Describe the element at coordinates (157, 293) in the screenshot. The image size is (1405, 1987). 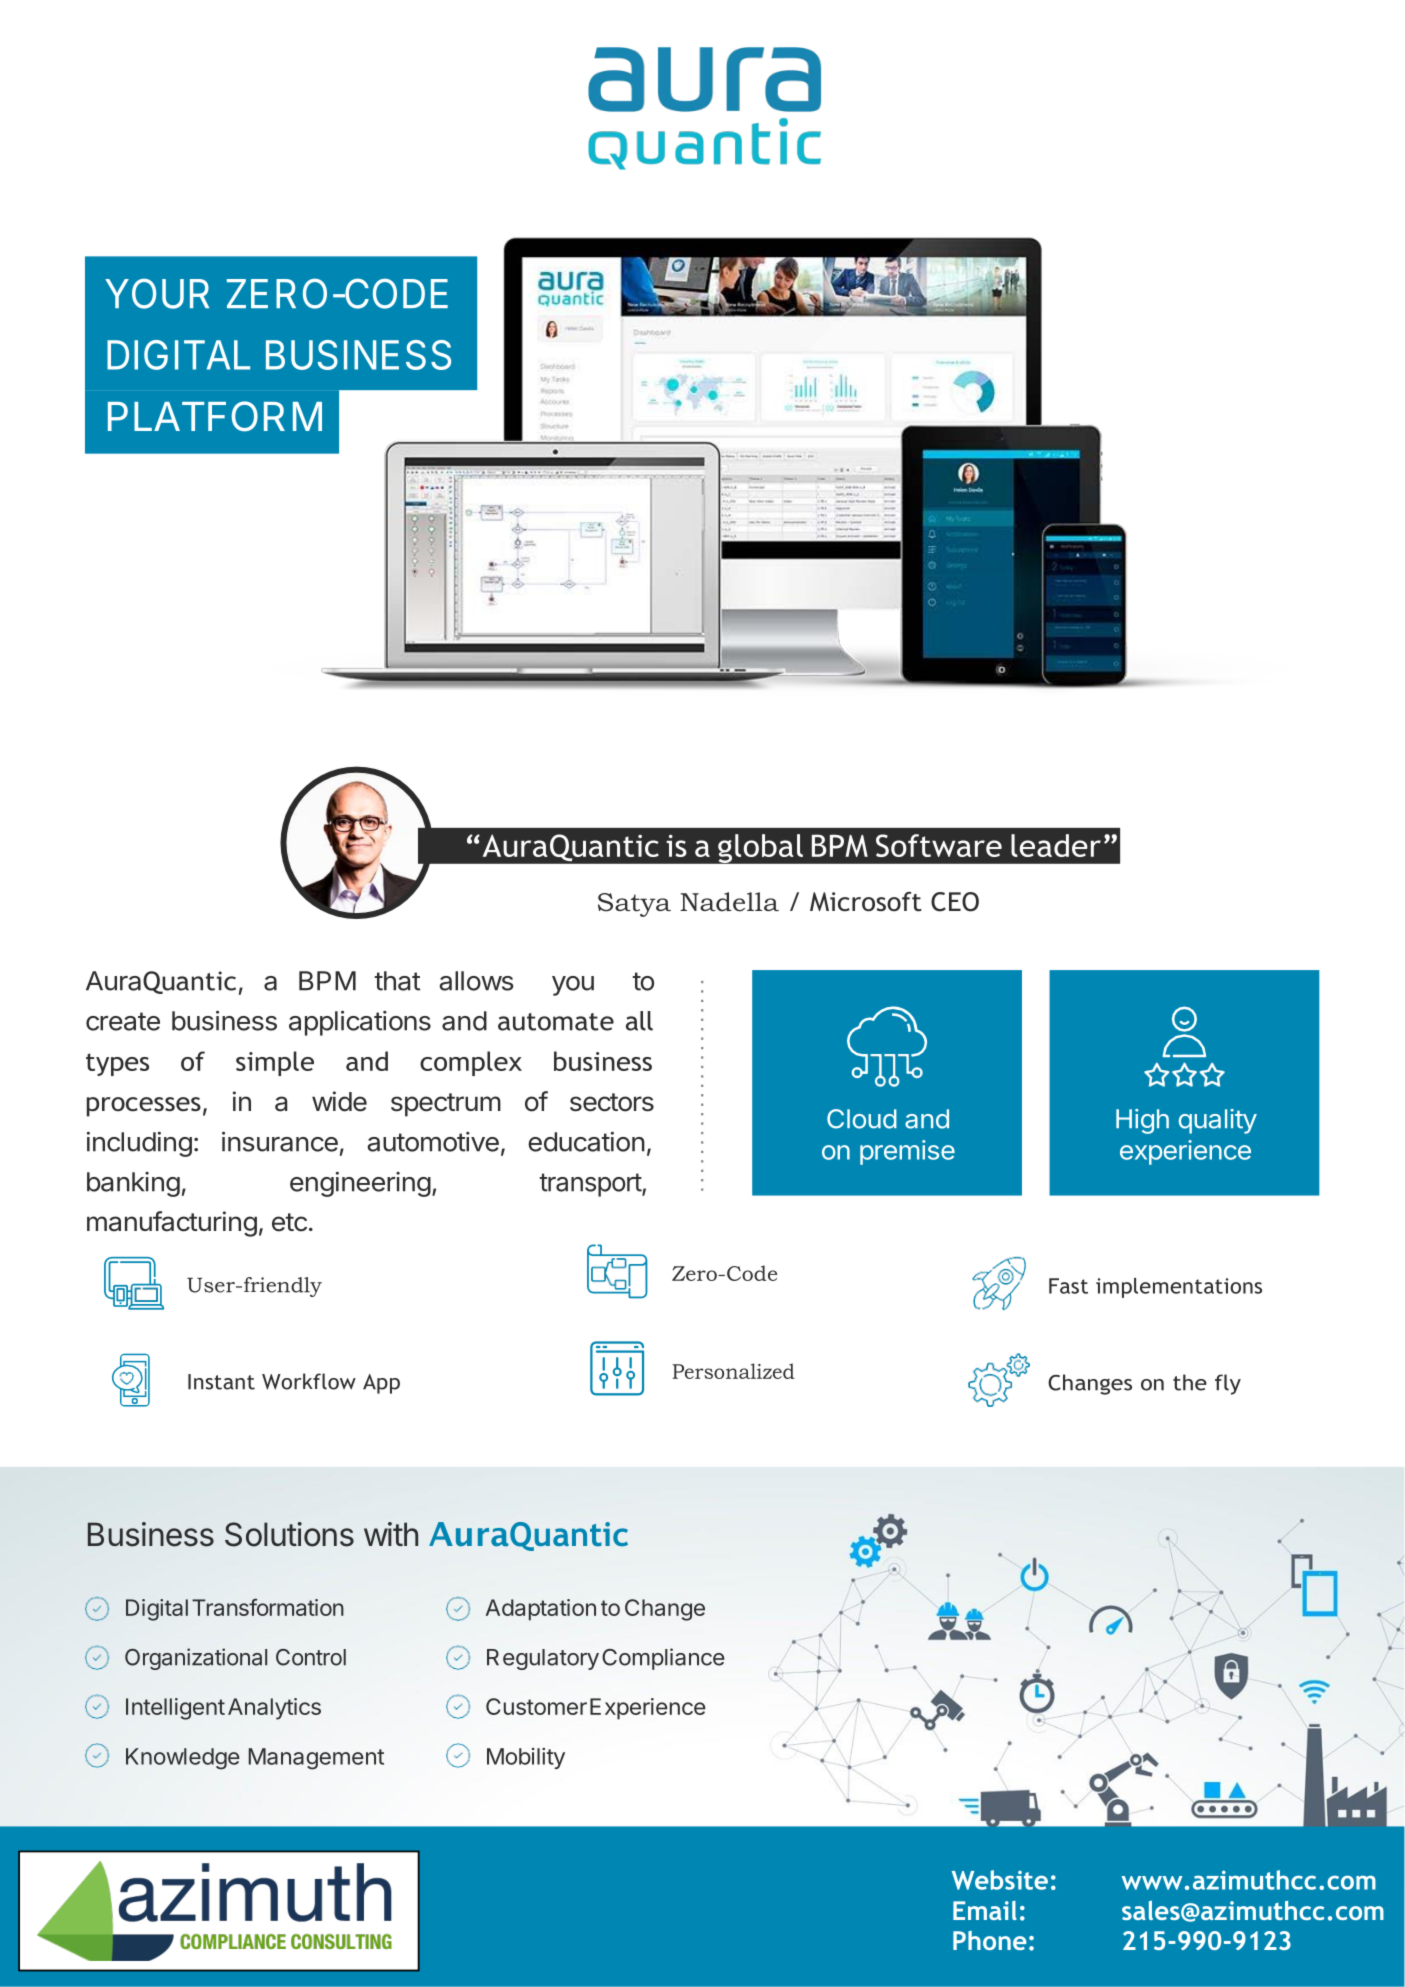
I see `YOUR` at that location.
